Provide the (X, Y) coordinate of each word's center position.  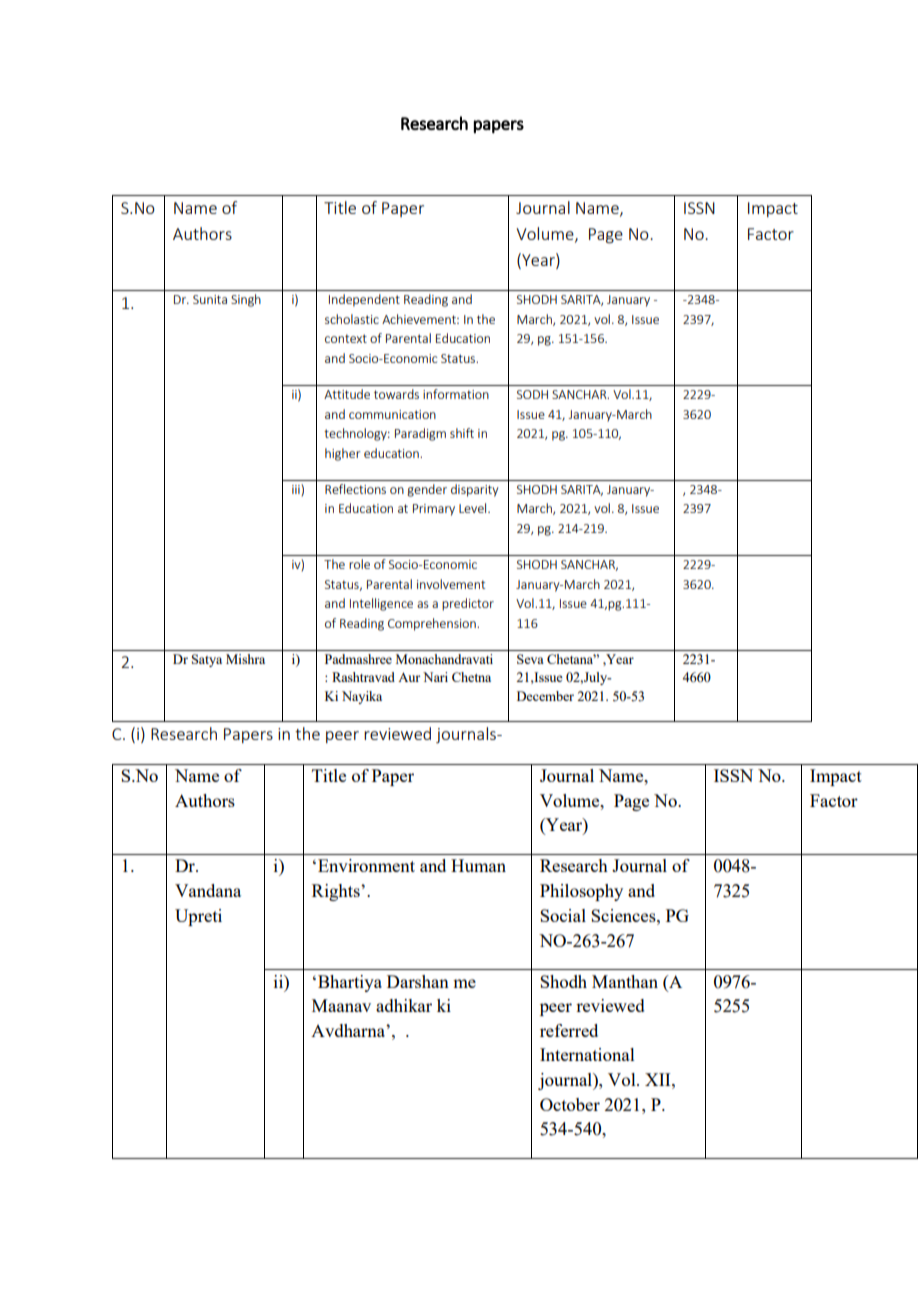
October (570, 1104)
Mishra (245, 659)
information (456, 394)
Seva (530, 659)
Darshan (418, 981)
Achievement (420, 319)
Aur (409, 677)
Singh (246, 300)
